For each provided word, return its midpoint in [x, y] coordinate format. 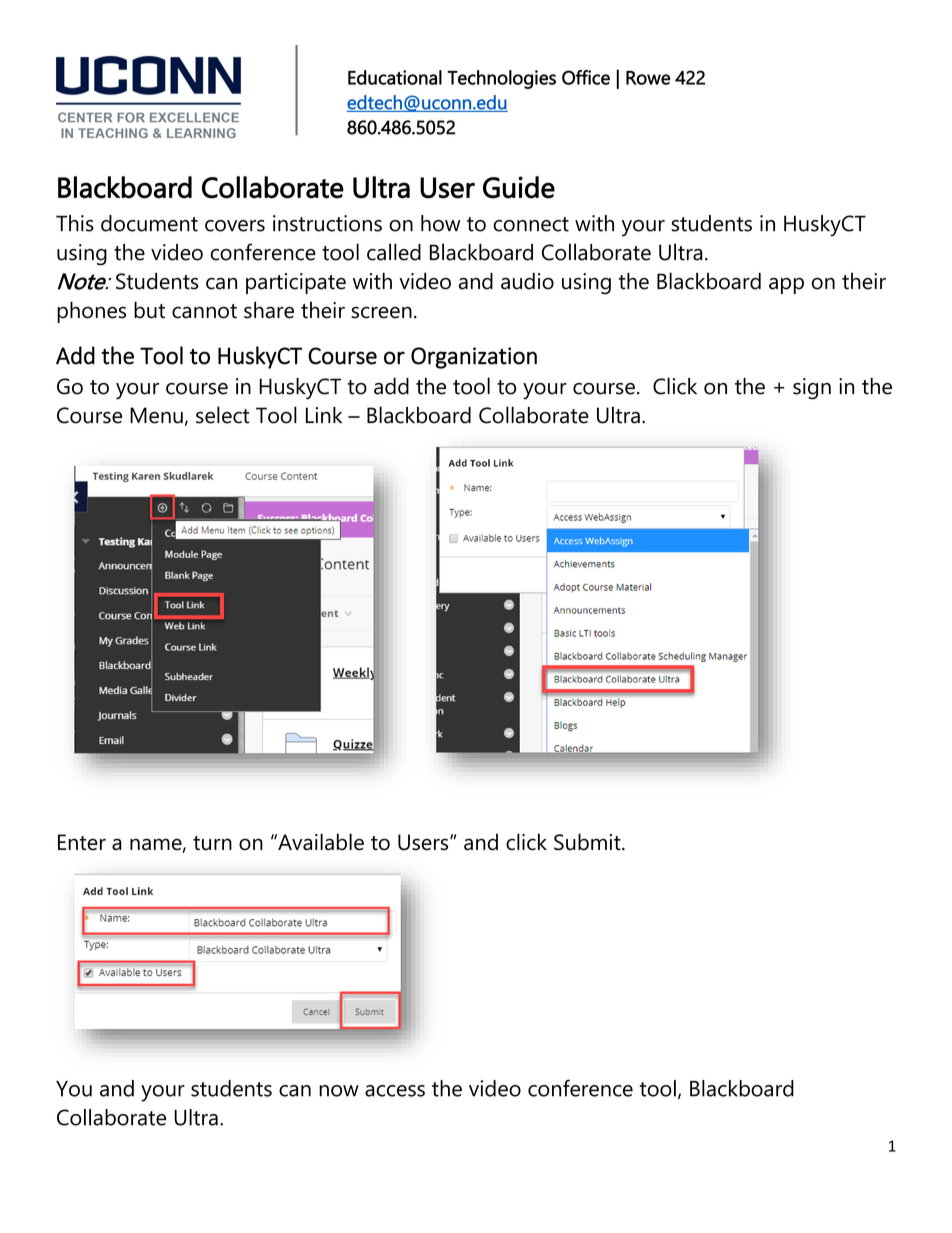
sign [812, 389]
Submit [588, 842]
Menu [156, 415]
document [149, 223]
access [395, 1091]
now [339, 1091]
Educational [395, 77]
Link [324, 414]
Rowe [648, 78]
